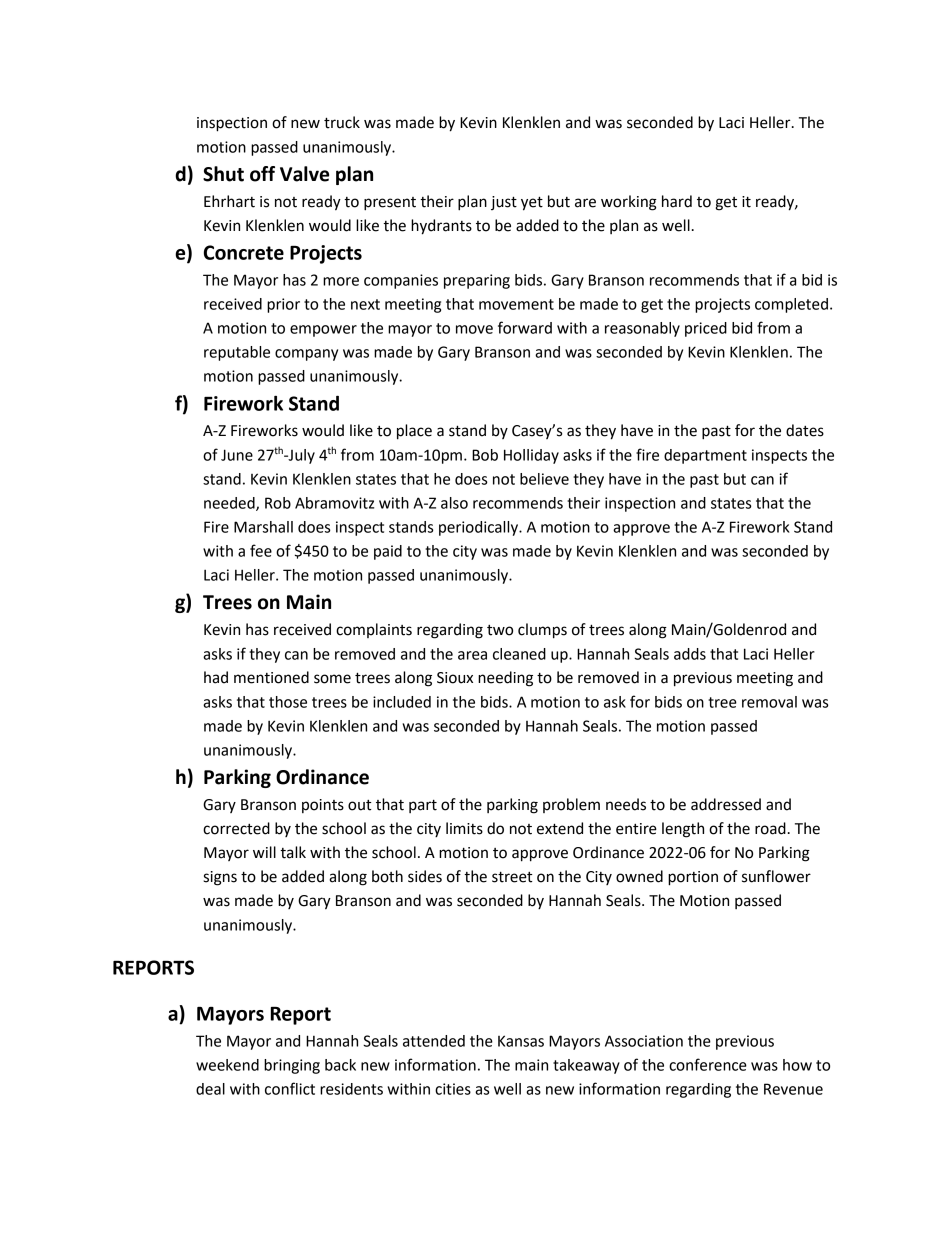 Image resolution: width=952 pixels, height=1233 pixels. Describe the element at coordinates (677, 201) in the image. I see `hard` at that location.
